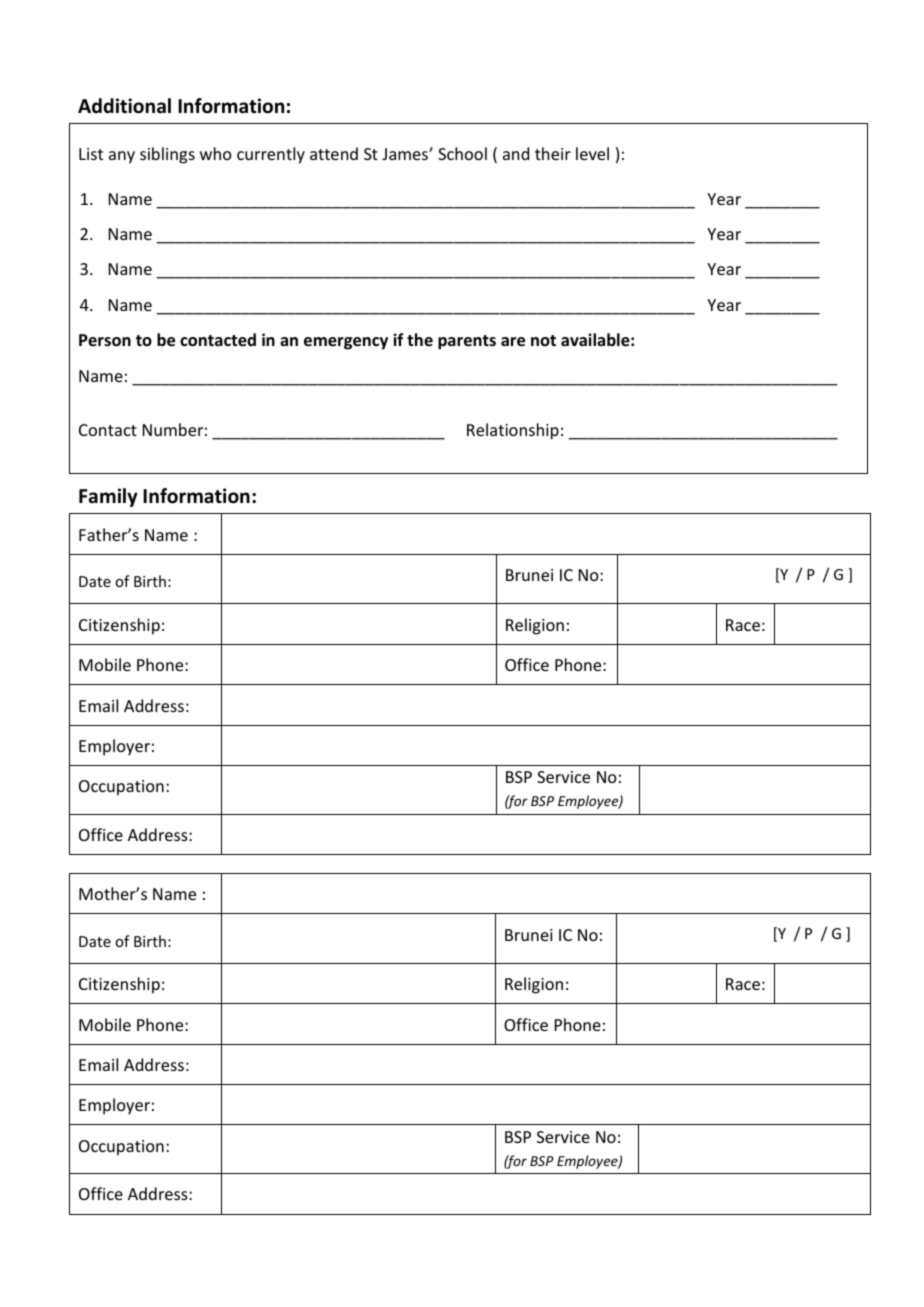 The image size is (924, 1307). What do you see at coordinates (543, 340) in the screenshot?
I see `not` at bounding box center [543, 340].
